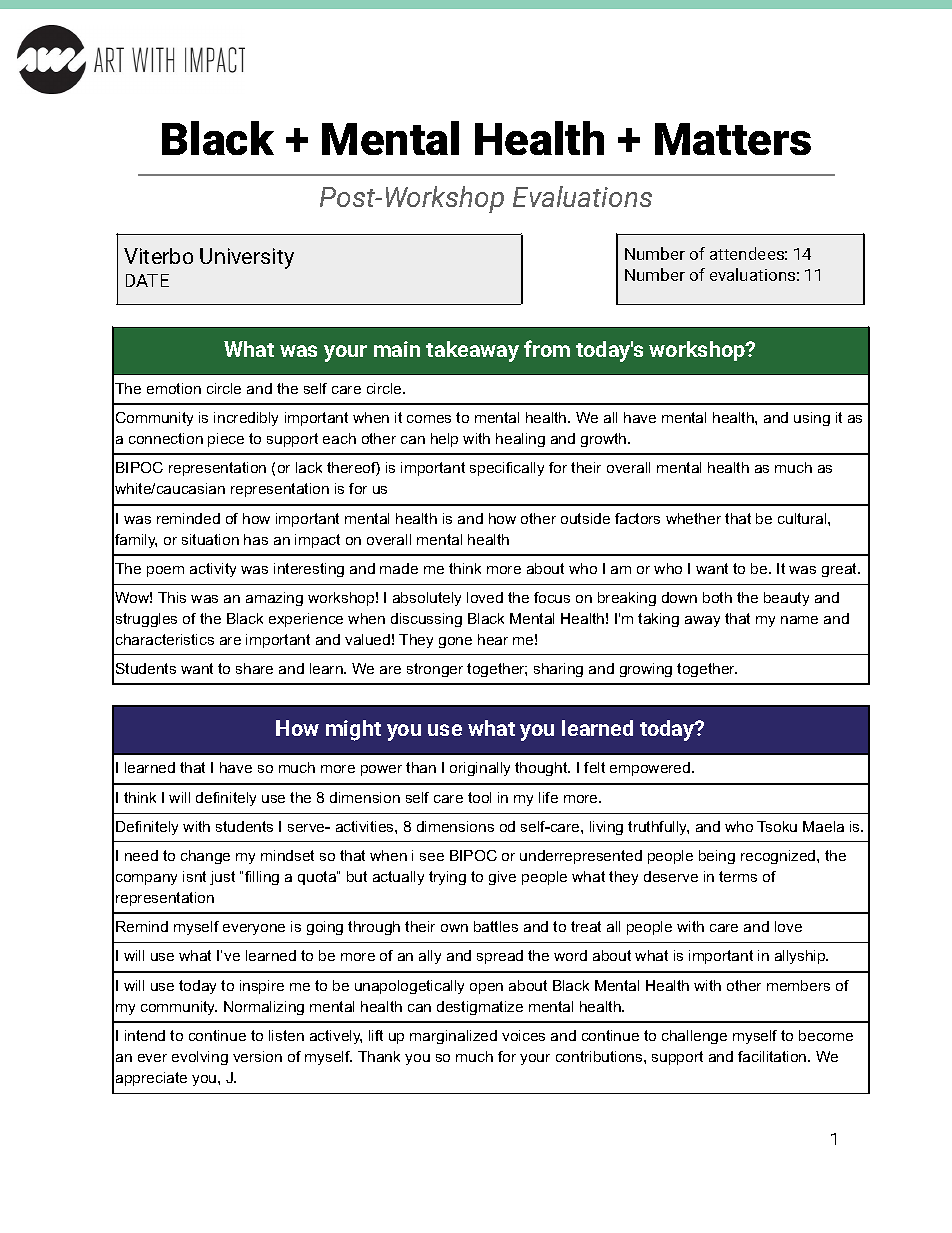 This screenshot has height=1233, width=952. I want to click on from, so click(547, 348).
